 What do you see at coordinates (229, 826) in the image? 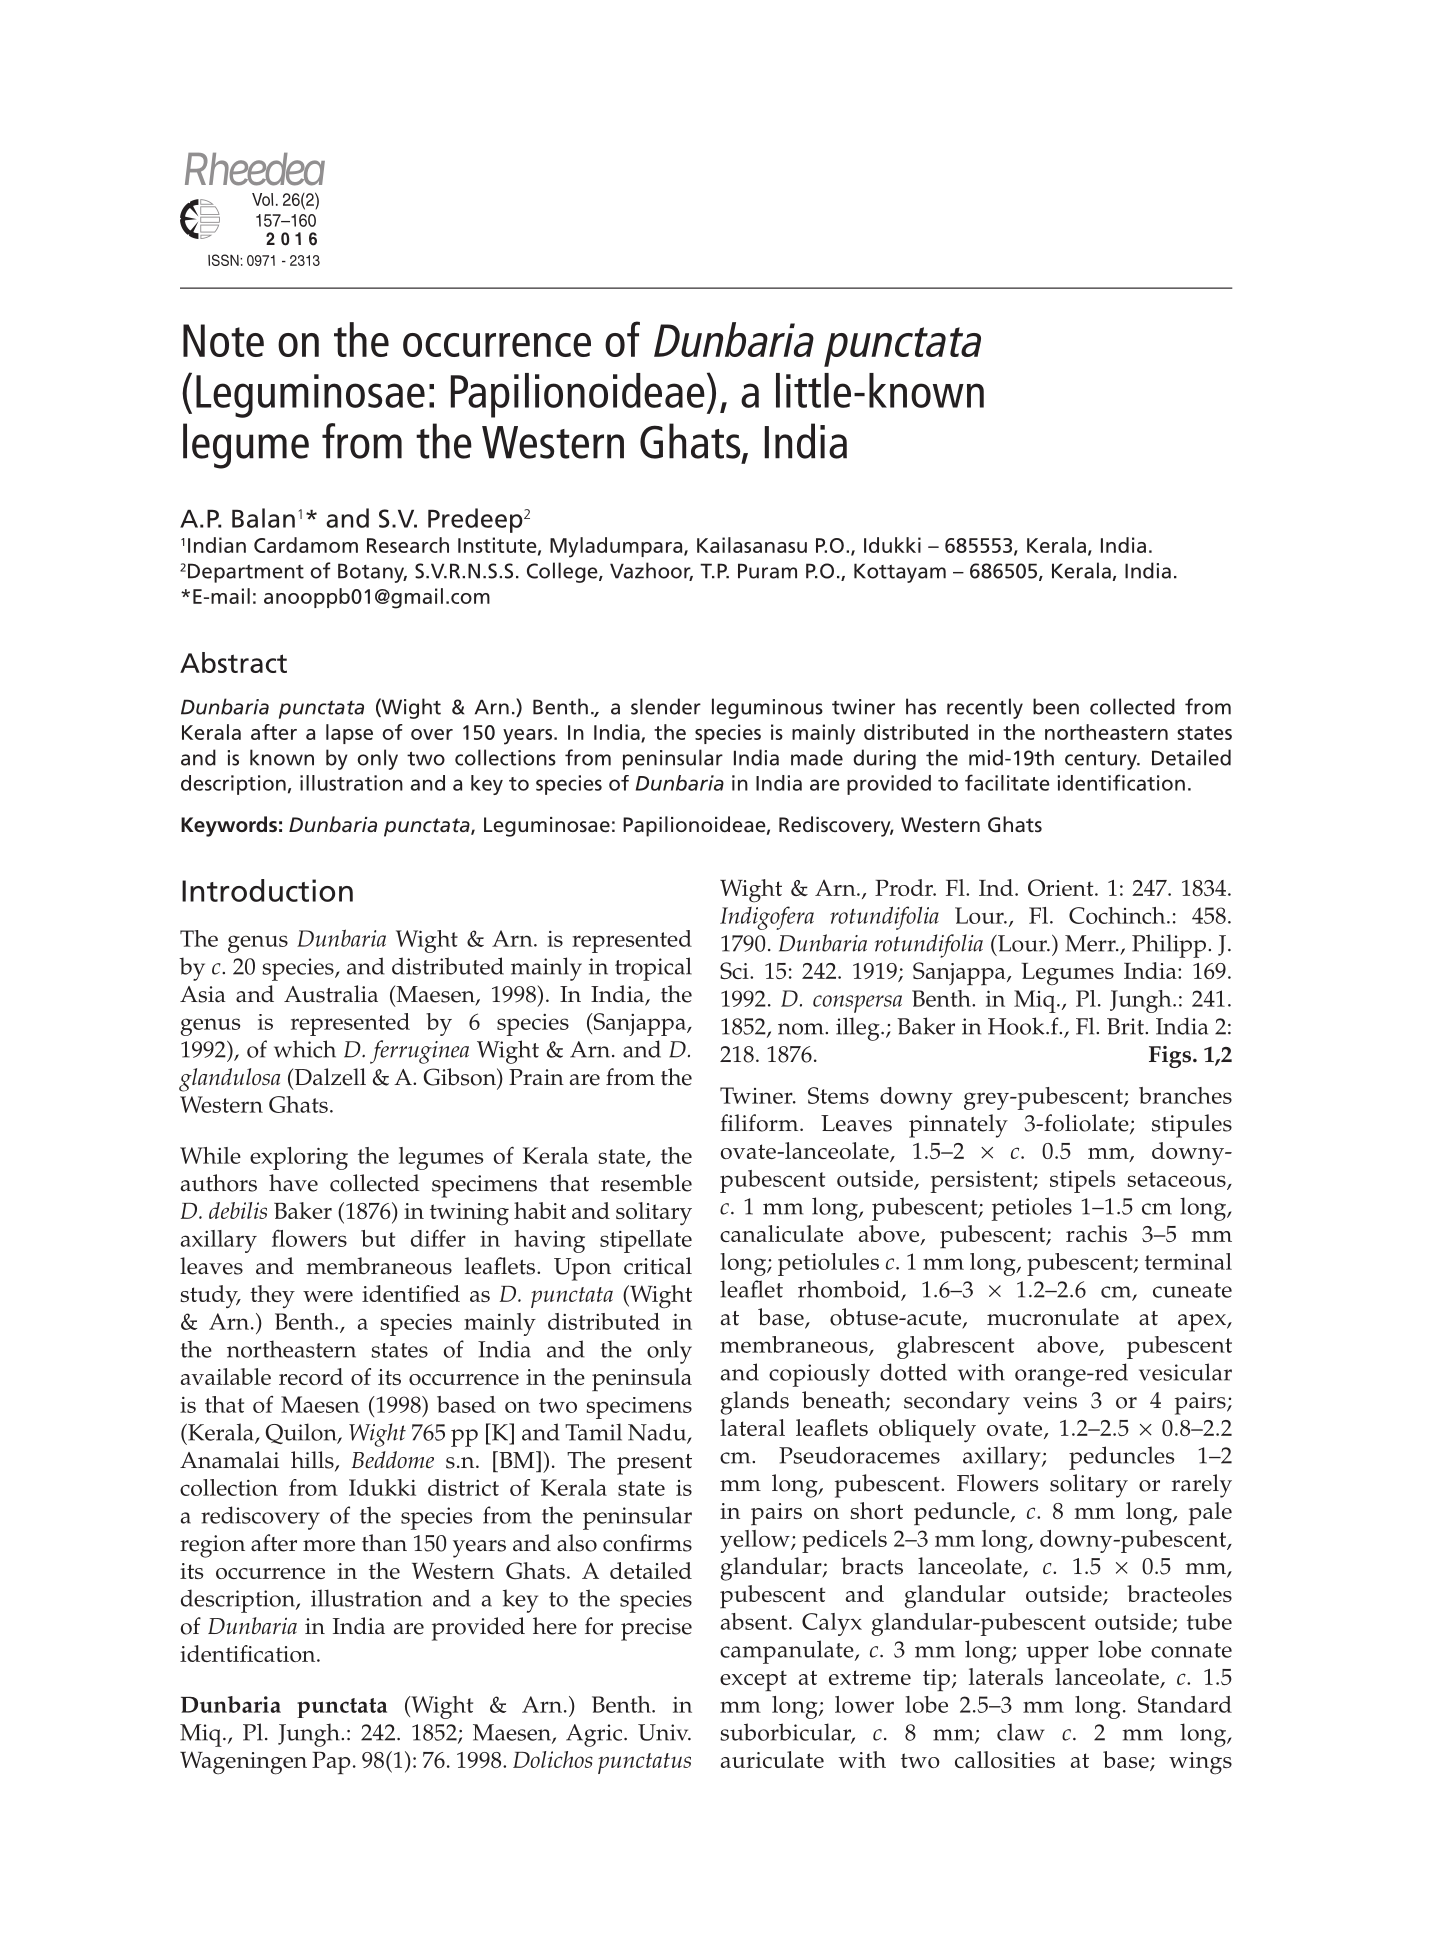
I see `Keywords` at bounding box center [229, 826].
